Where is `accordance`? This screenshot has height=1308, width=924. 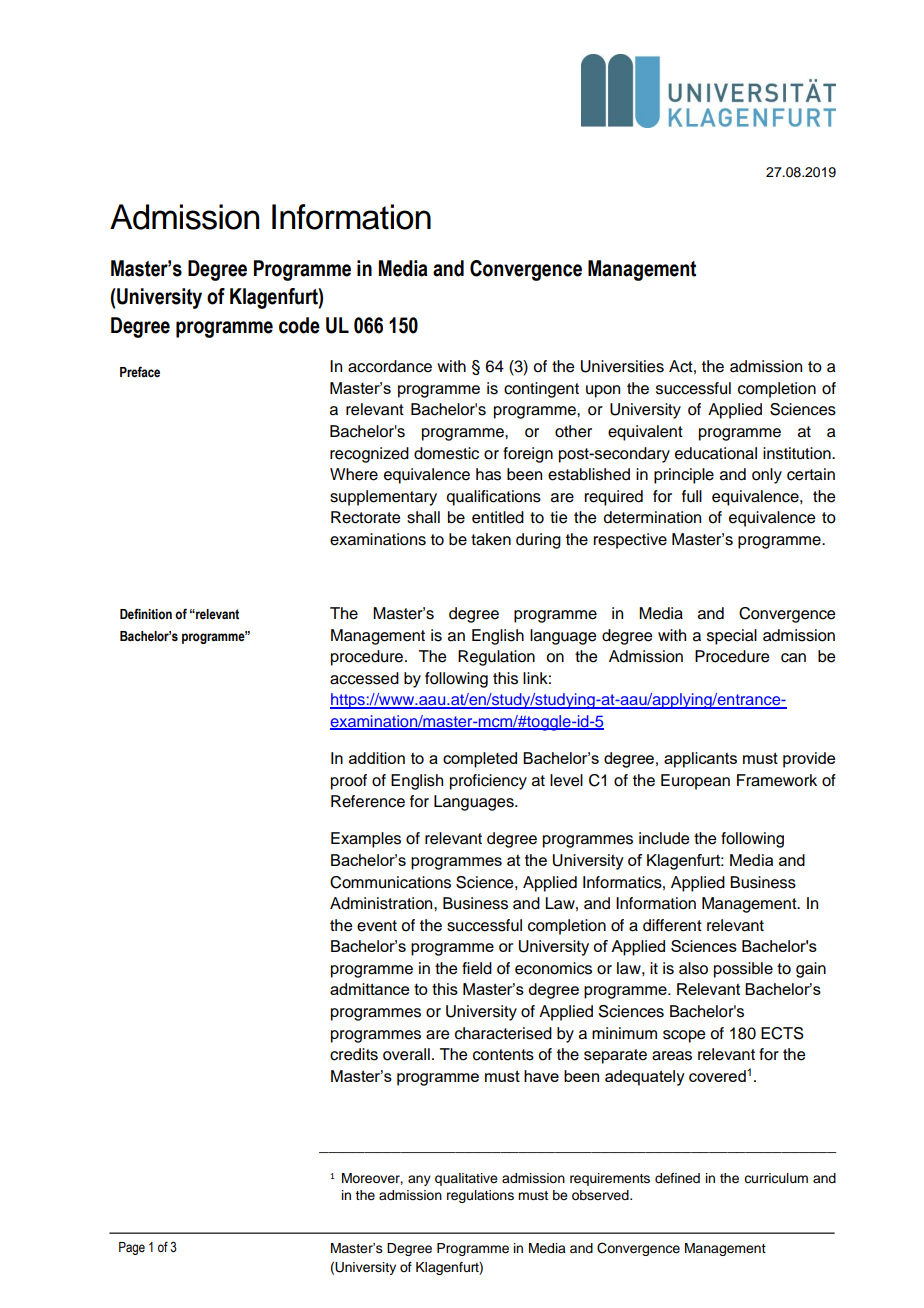
accordance is located at coordinates (390, 366).
